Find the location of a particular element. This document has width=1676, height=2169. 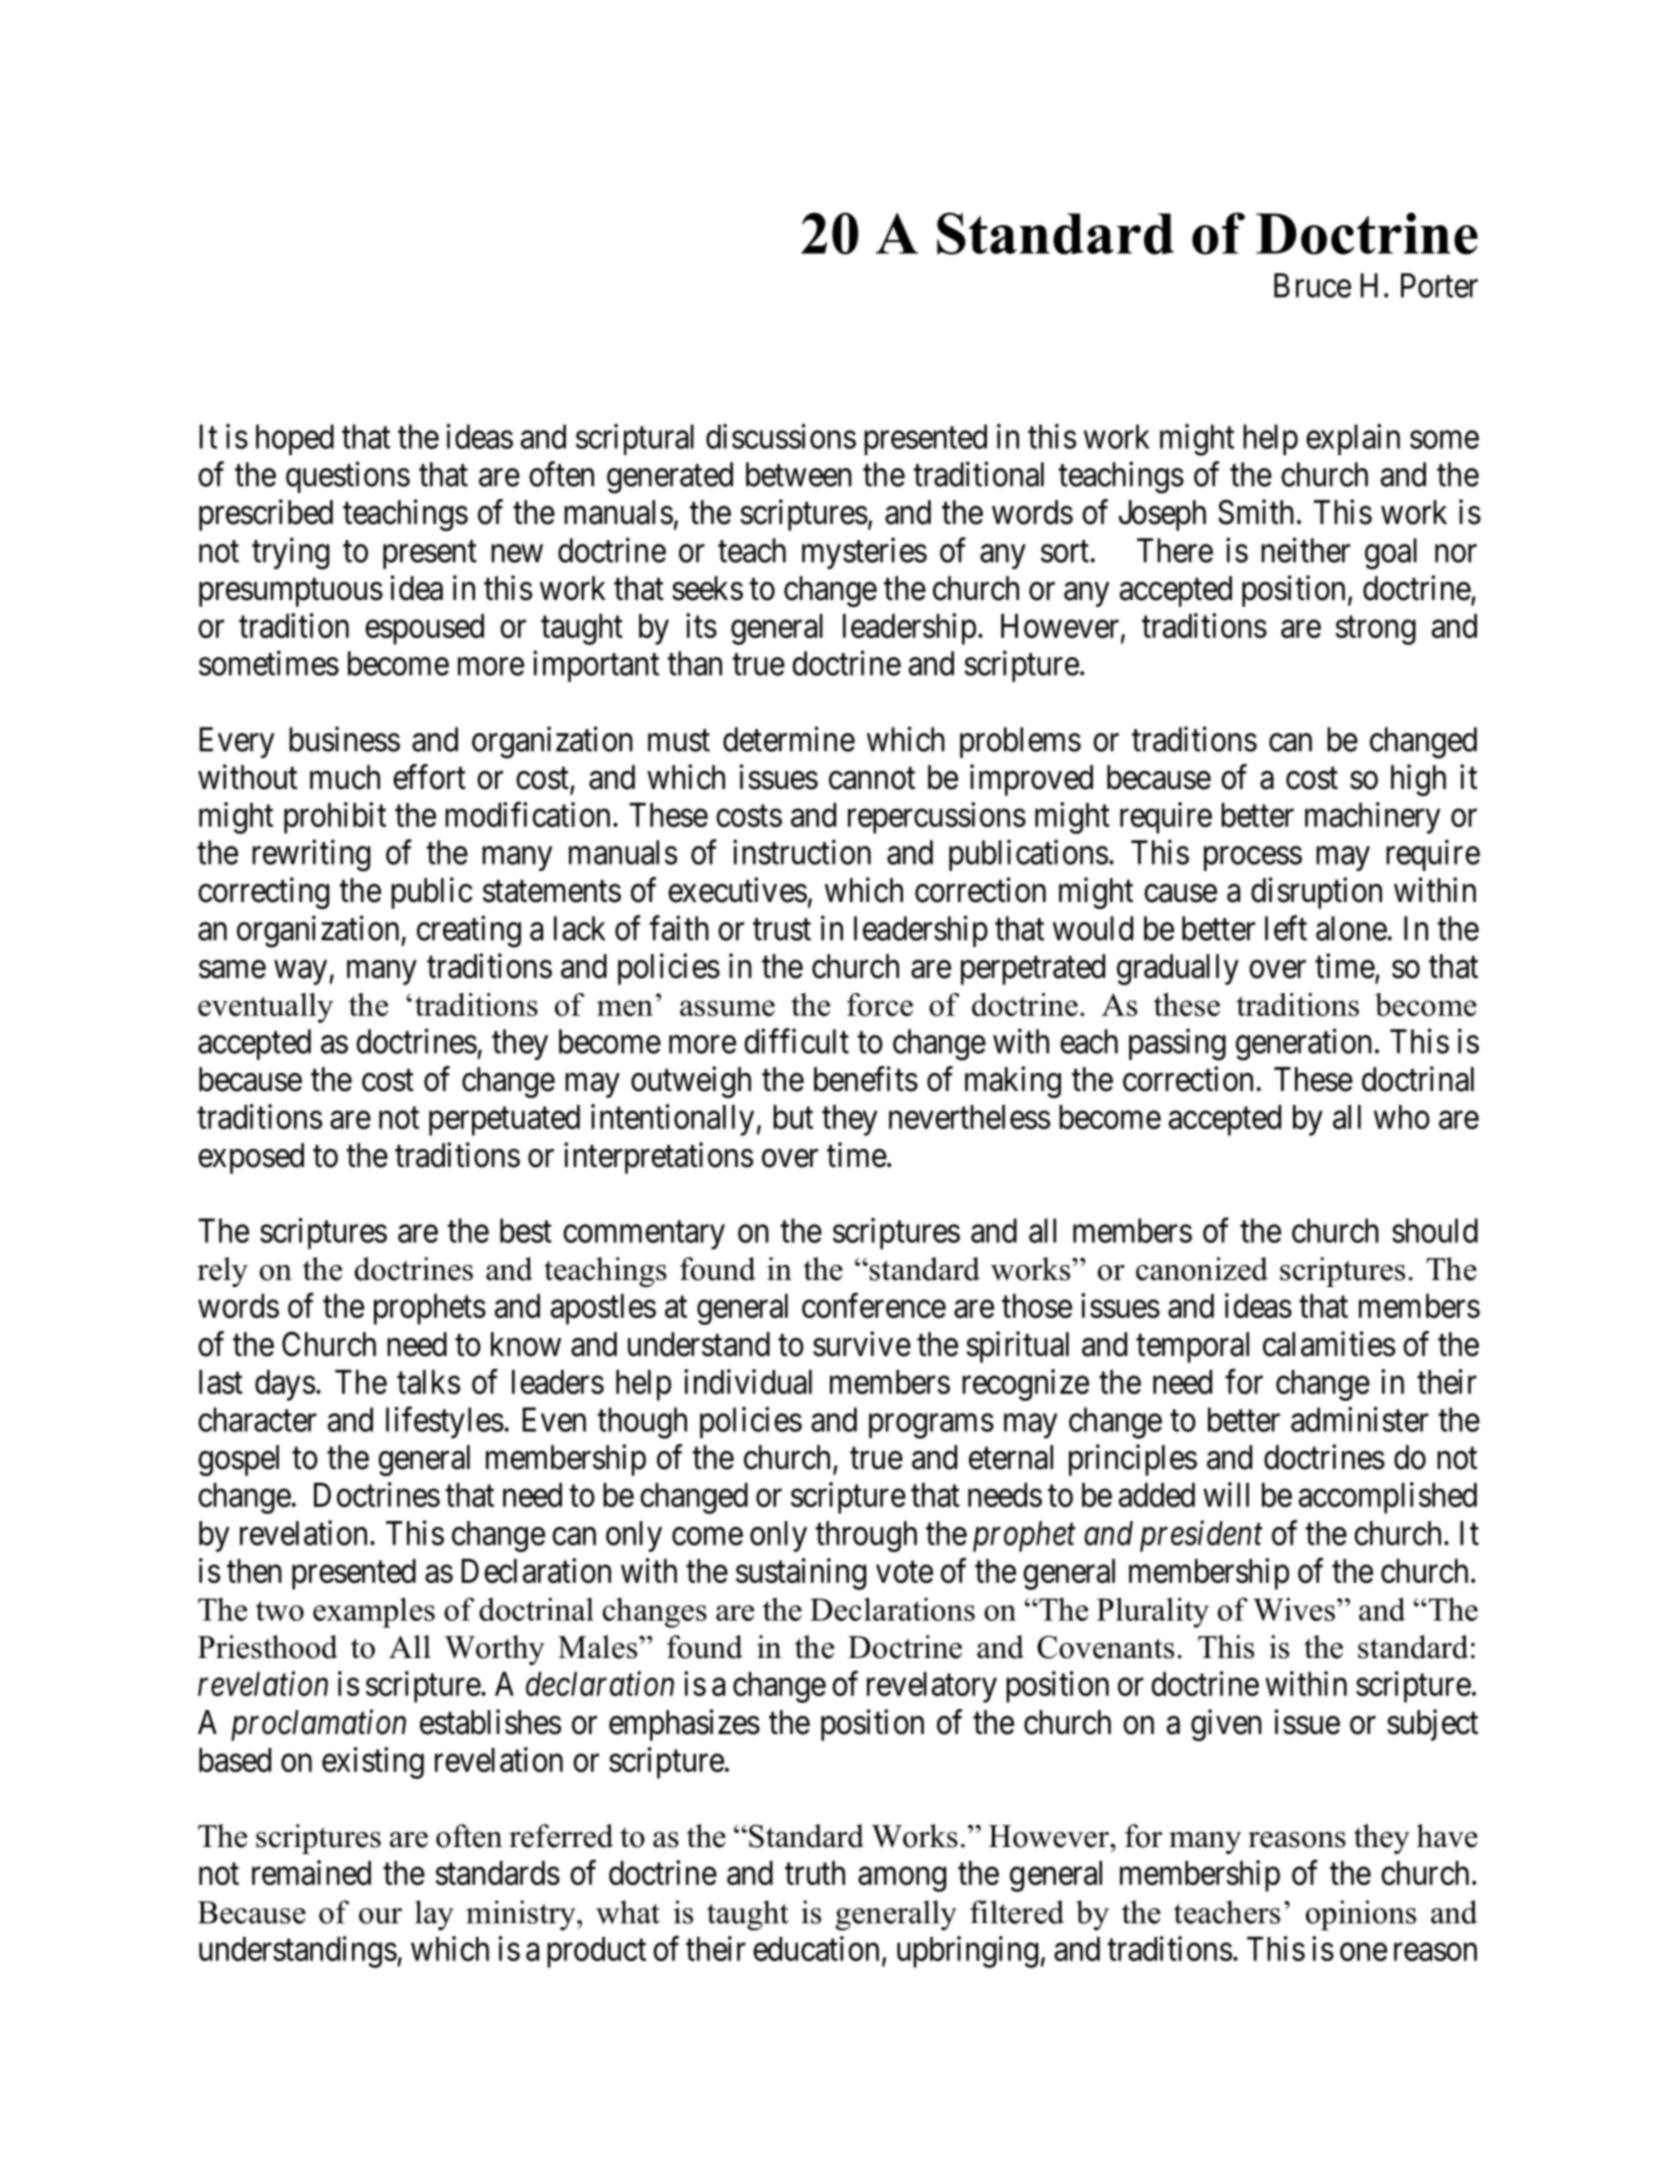

exposed is located at coordinates (251, 1158).
